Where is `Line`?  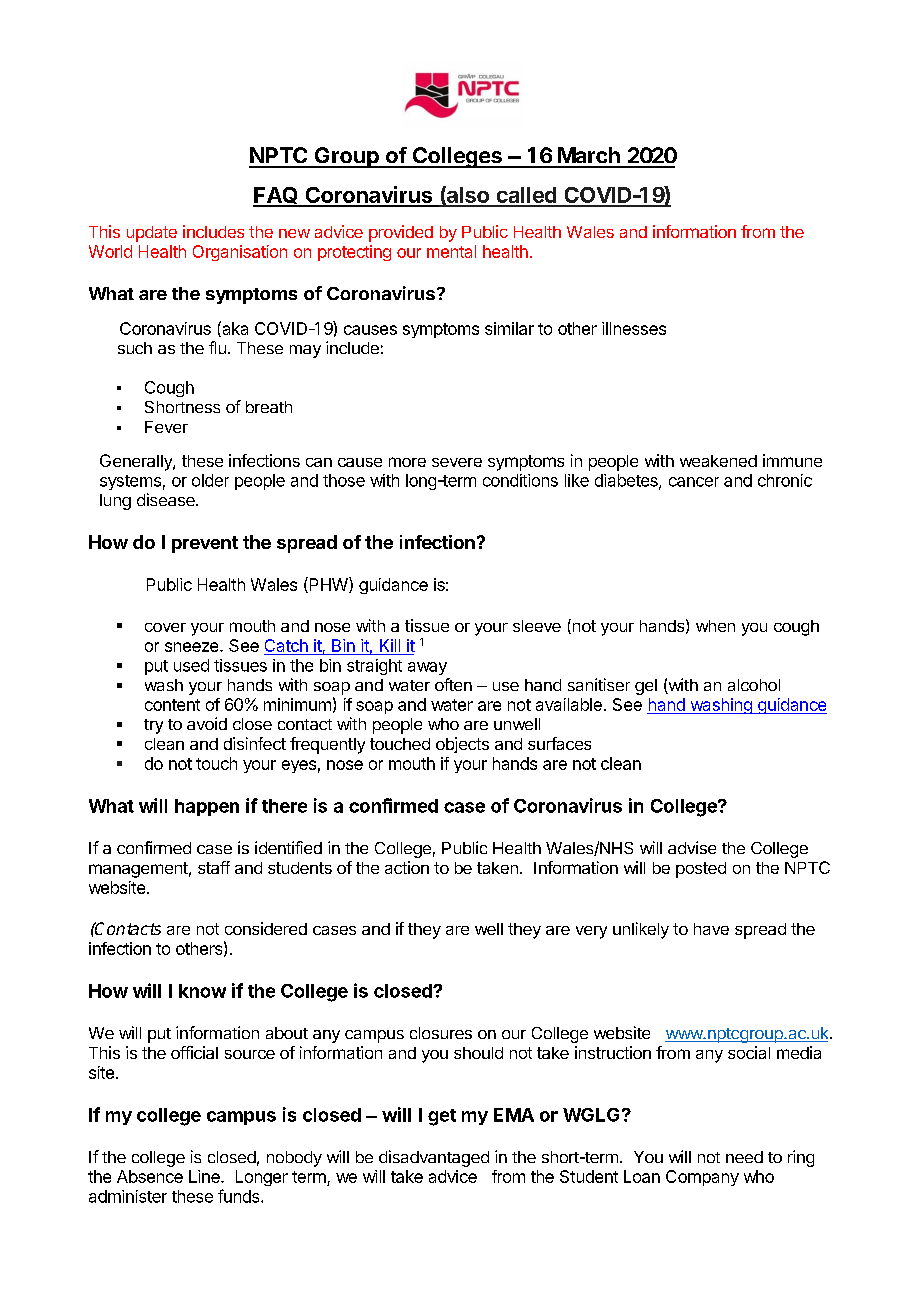 Line is located at coordinates (205, 1176).
